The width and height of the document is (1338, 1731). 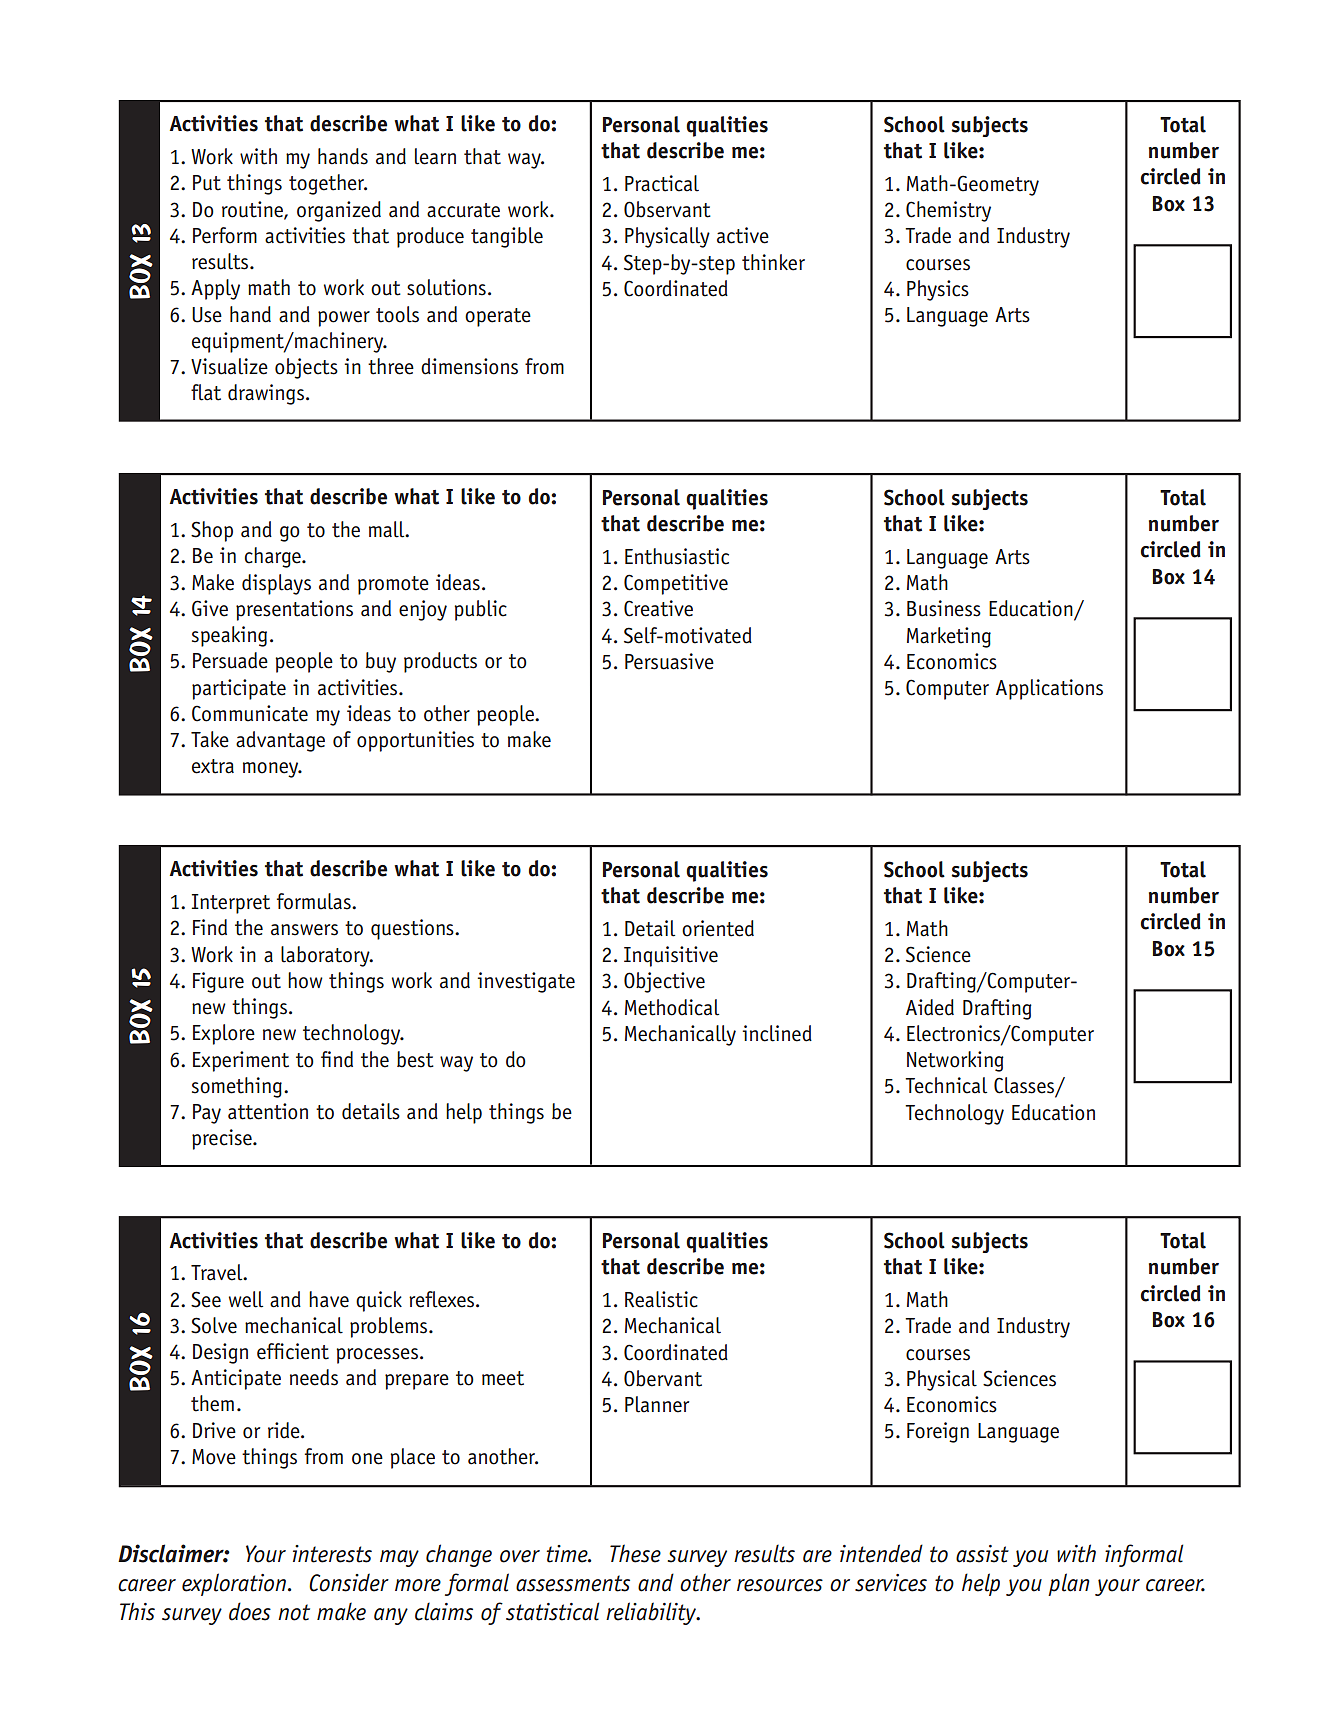 I want to click on Interpret, so click(x=231, y=904).
